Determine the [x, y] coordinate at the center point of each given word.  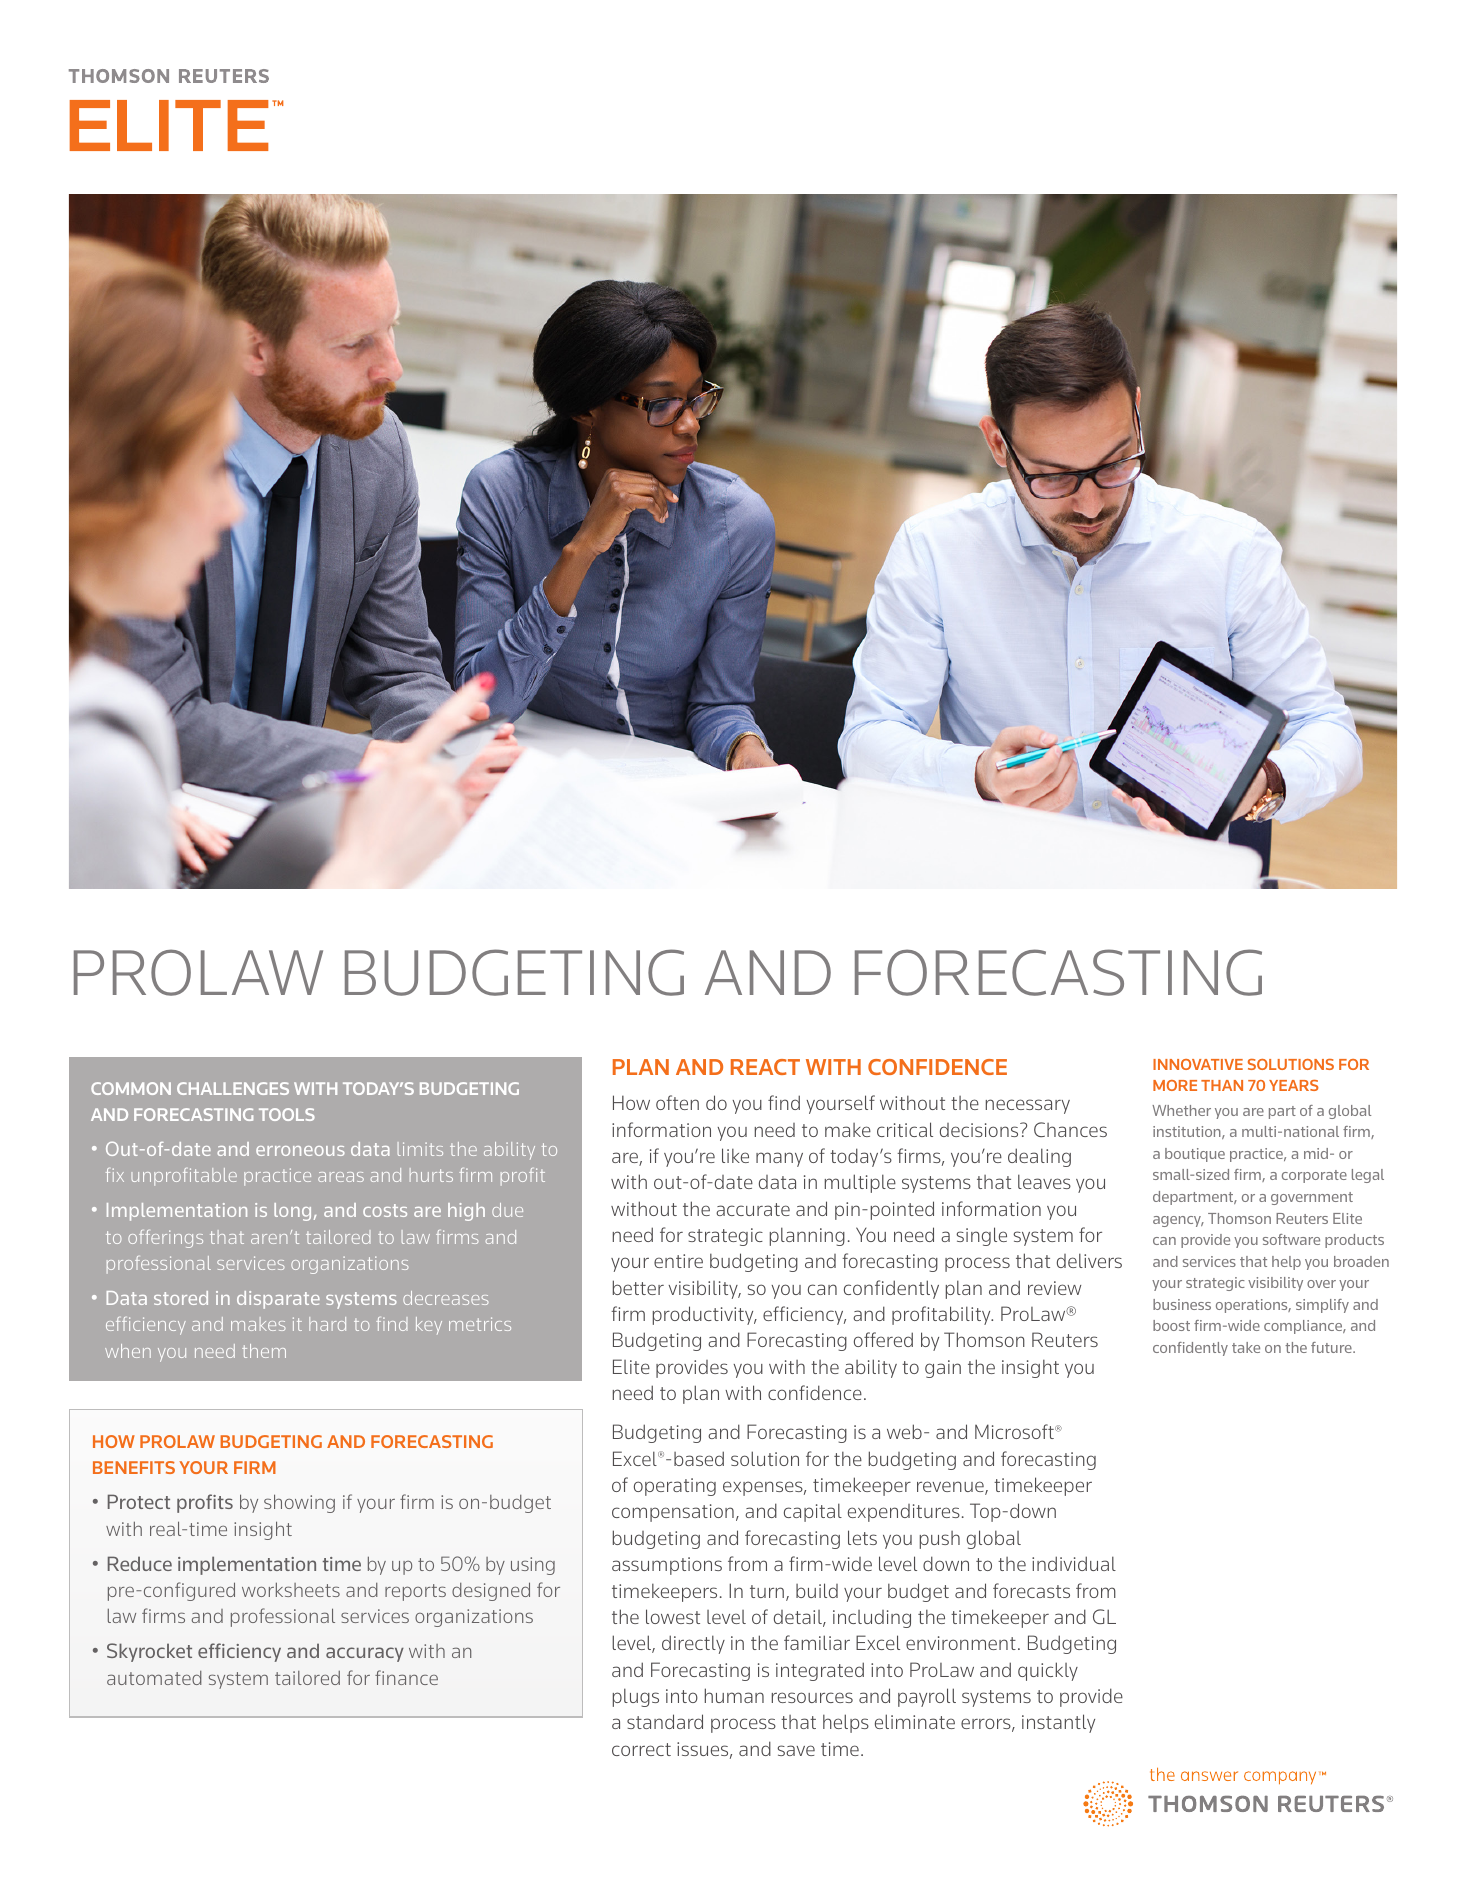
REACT [765, 1067]
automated [154, 1678]
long [292, 1212]
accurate [753, 1209]
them [264, 1351]
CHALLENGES [233, 1088]
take [1246, 1347]
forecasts [1031, 1590]
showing [299, 1503]
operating [675, 1487]
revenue [951, 1488]
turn [768, 1593]
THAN [1222, 1085]
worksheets [291, 1589]
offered [883, 1339]
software [1291, 1239]
